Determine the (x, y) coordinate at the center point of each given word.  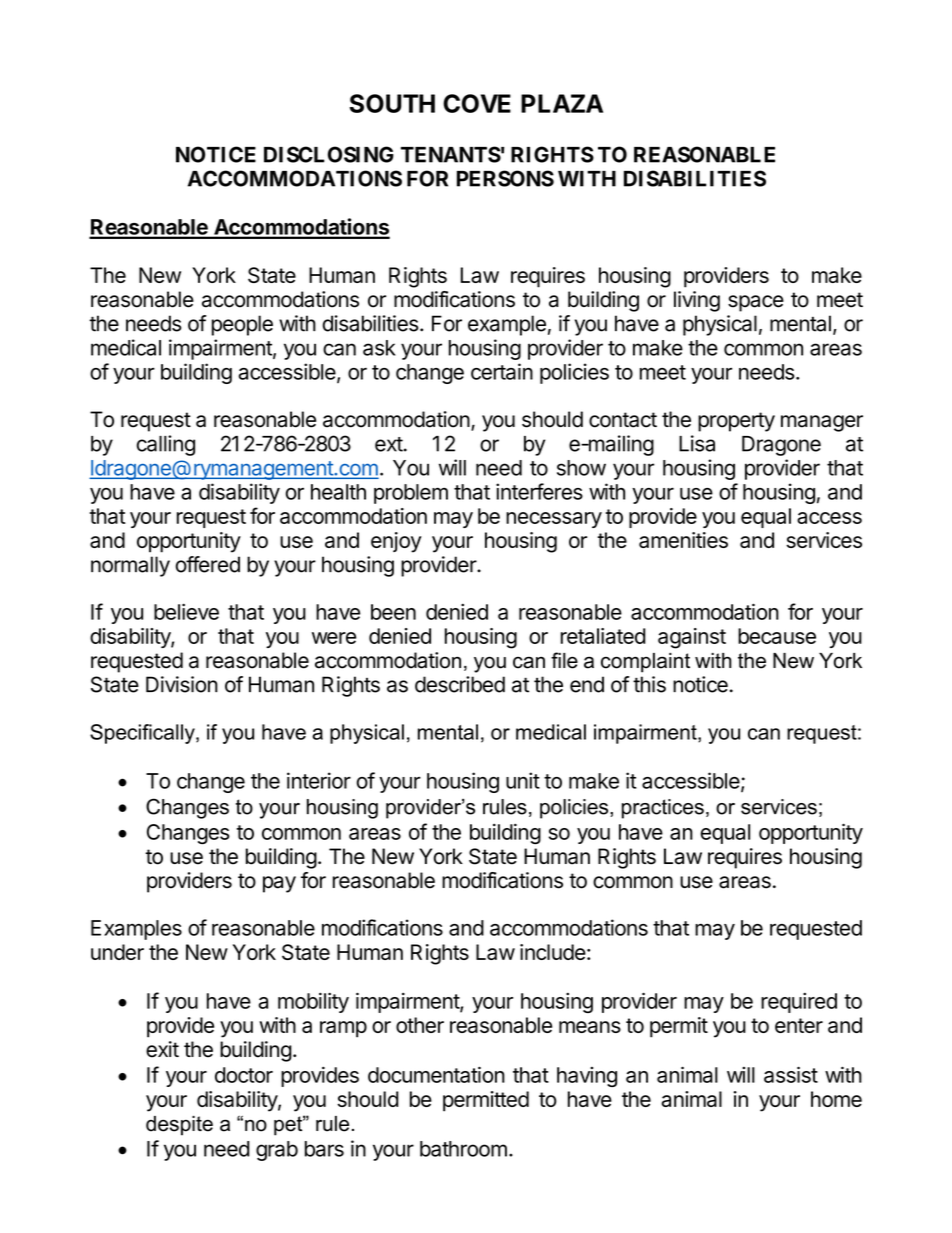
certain (502, 371)
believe (186, 611)
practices (663, 809)
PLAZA (562, 103)
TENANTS (451, 154)
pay (279, 884)
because (777, 636)
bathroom (463, 1149)
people (242, 325)
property (736, 422)
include (553, 952)
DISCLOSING (329, 154)
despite (179, 1126)
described (460, 684)
